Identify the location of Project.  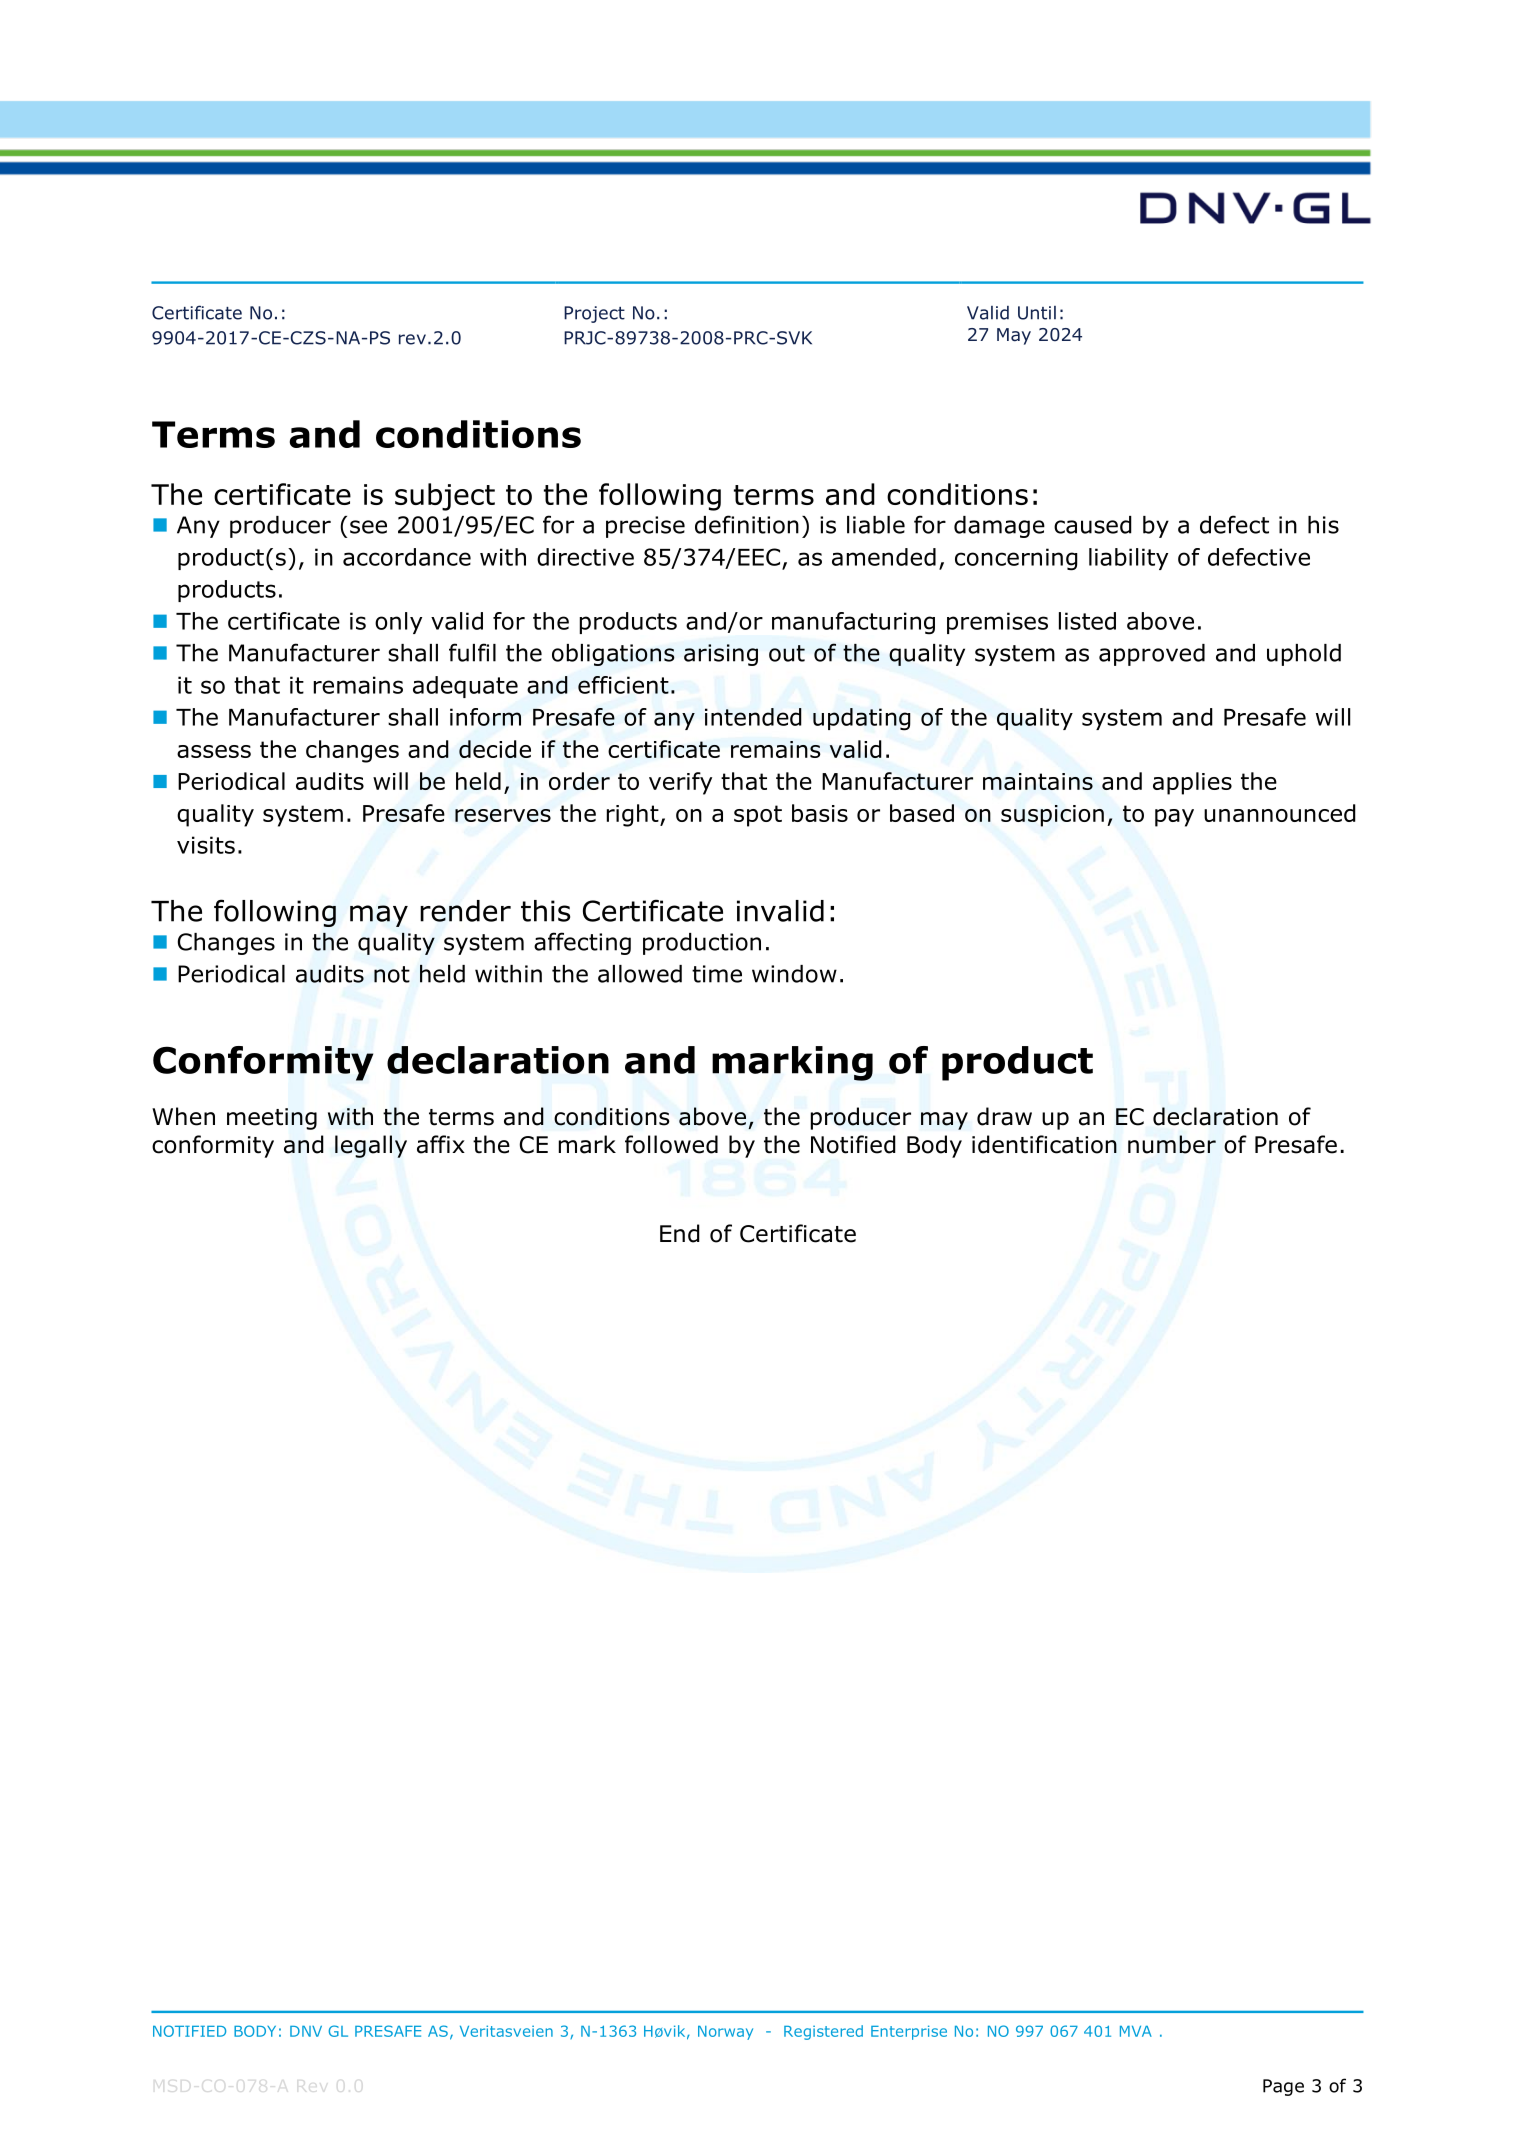
(594, 314).
